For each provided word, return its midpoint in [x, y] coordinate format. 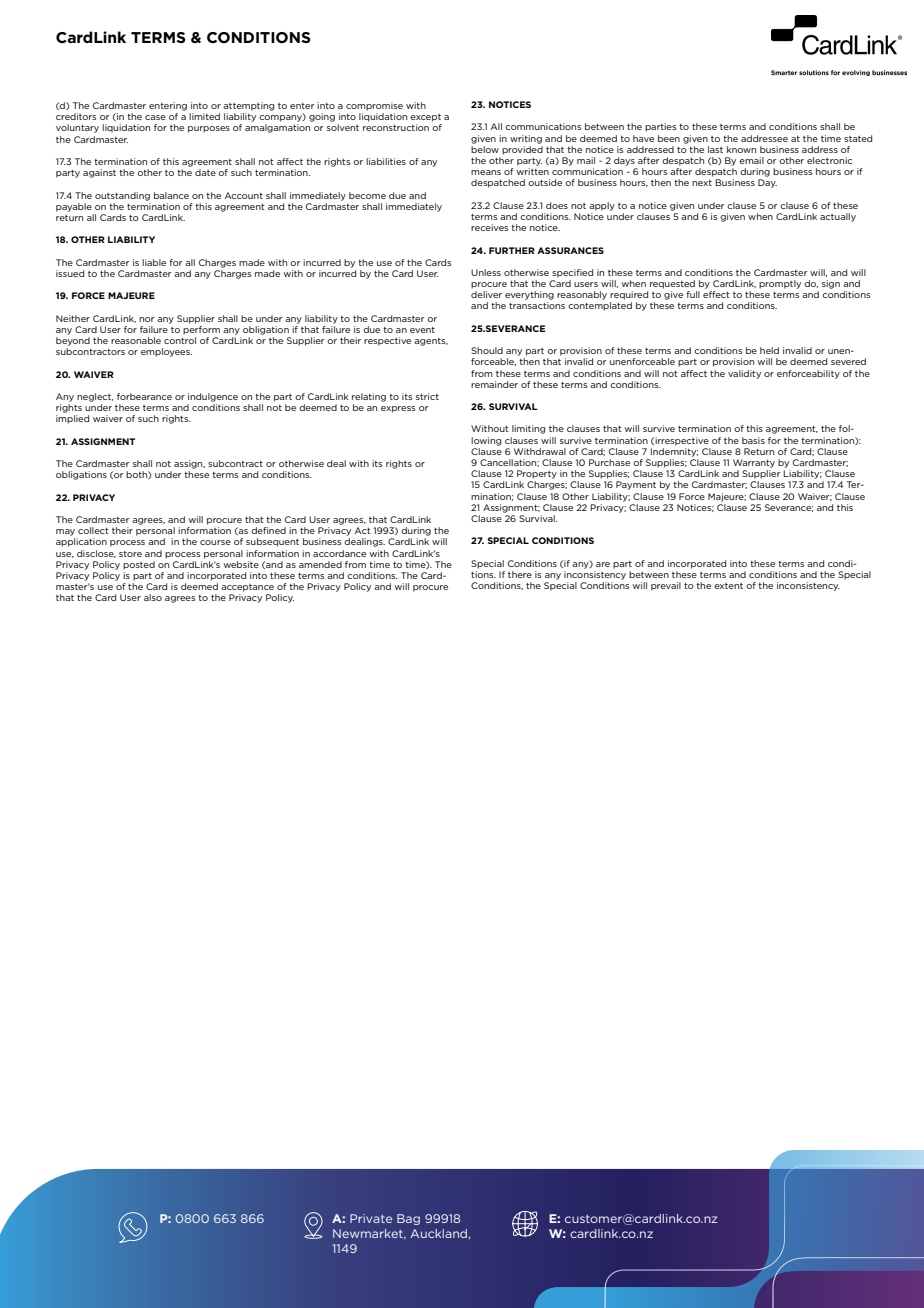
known [741, 149]
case [155, 117]
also [153, 597]
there [520, 574]
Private [371, 1218]
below [485, 149]
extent [728, 586]
